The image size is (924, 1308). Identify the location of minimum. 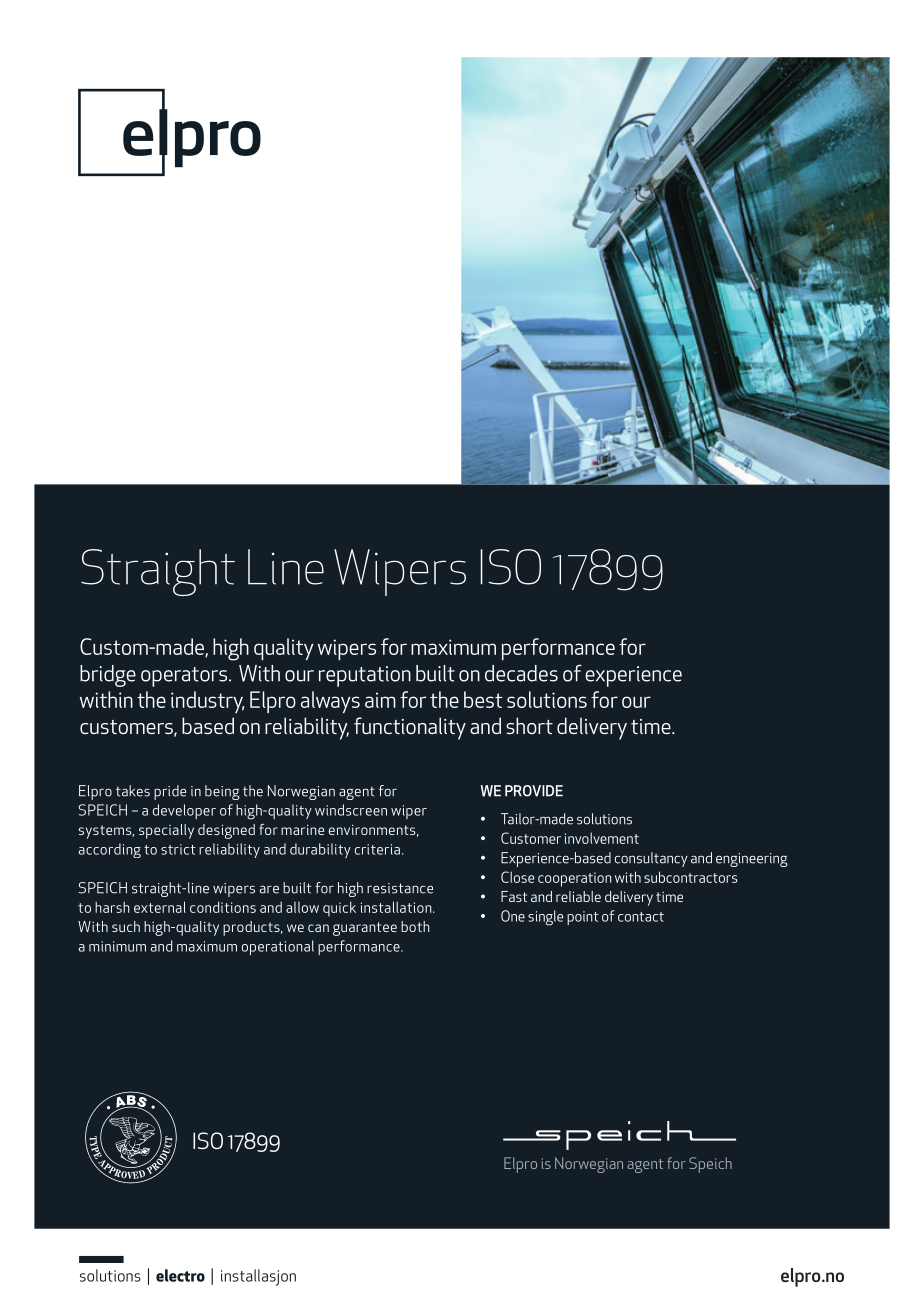
(117, 946).
